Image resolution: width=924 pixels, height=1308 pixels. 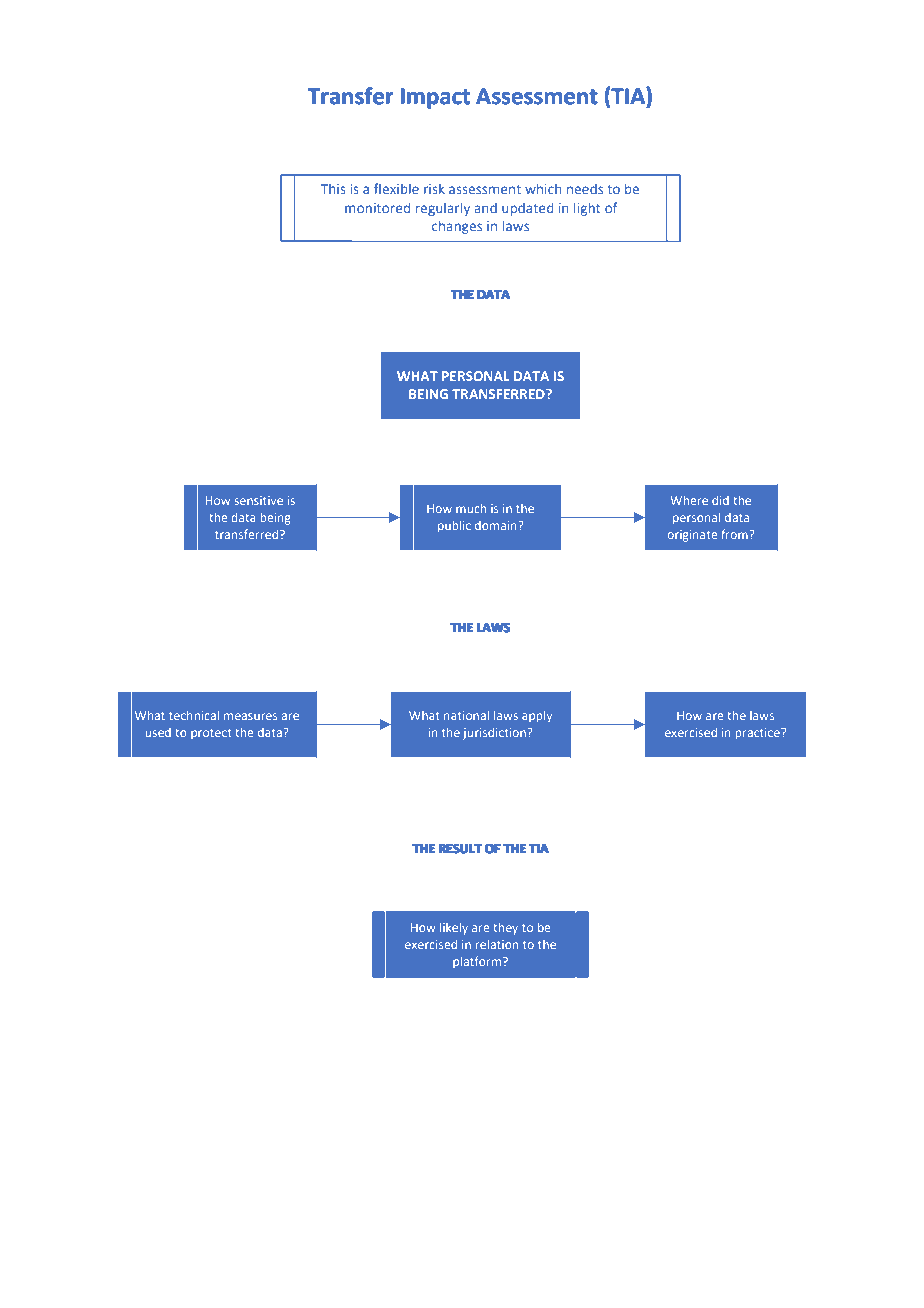 I want to click on sensitive, so click(x=259, y=500).
